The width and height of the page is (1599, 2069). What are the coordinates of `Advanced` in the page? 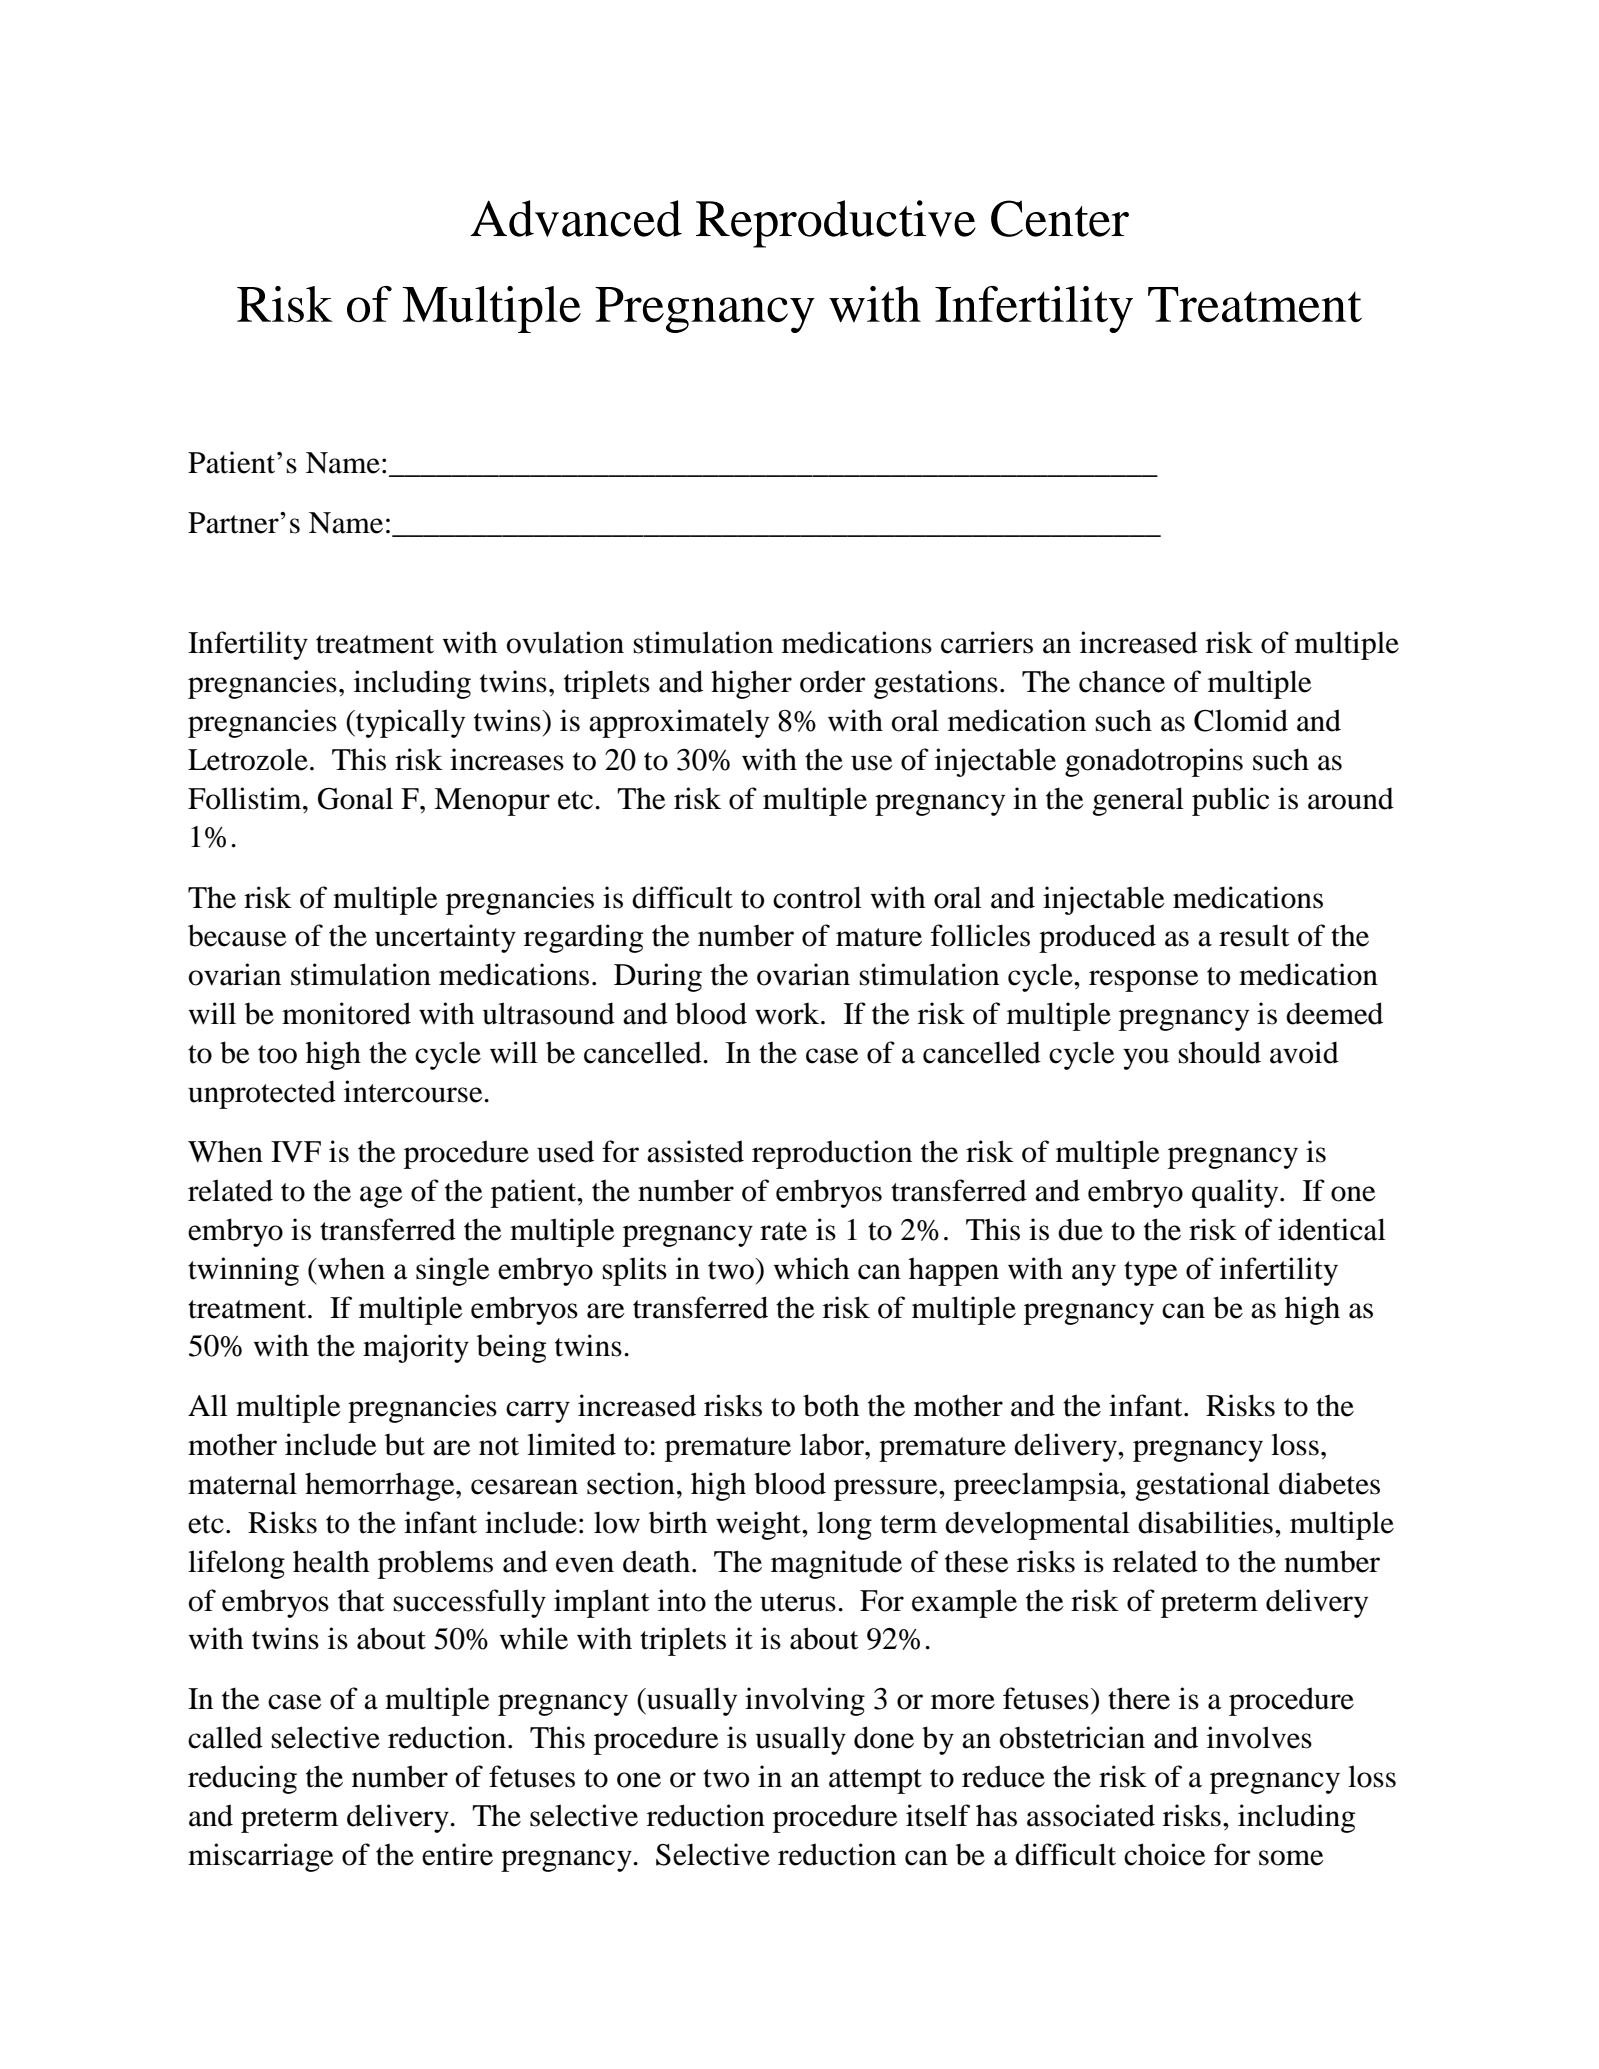 It's located at (576, 218).
